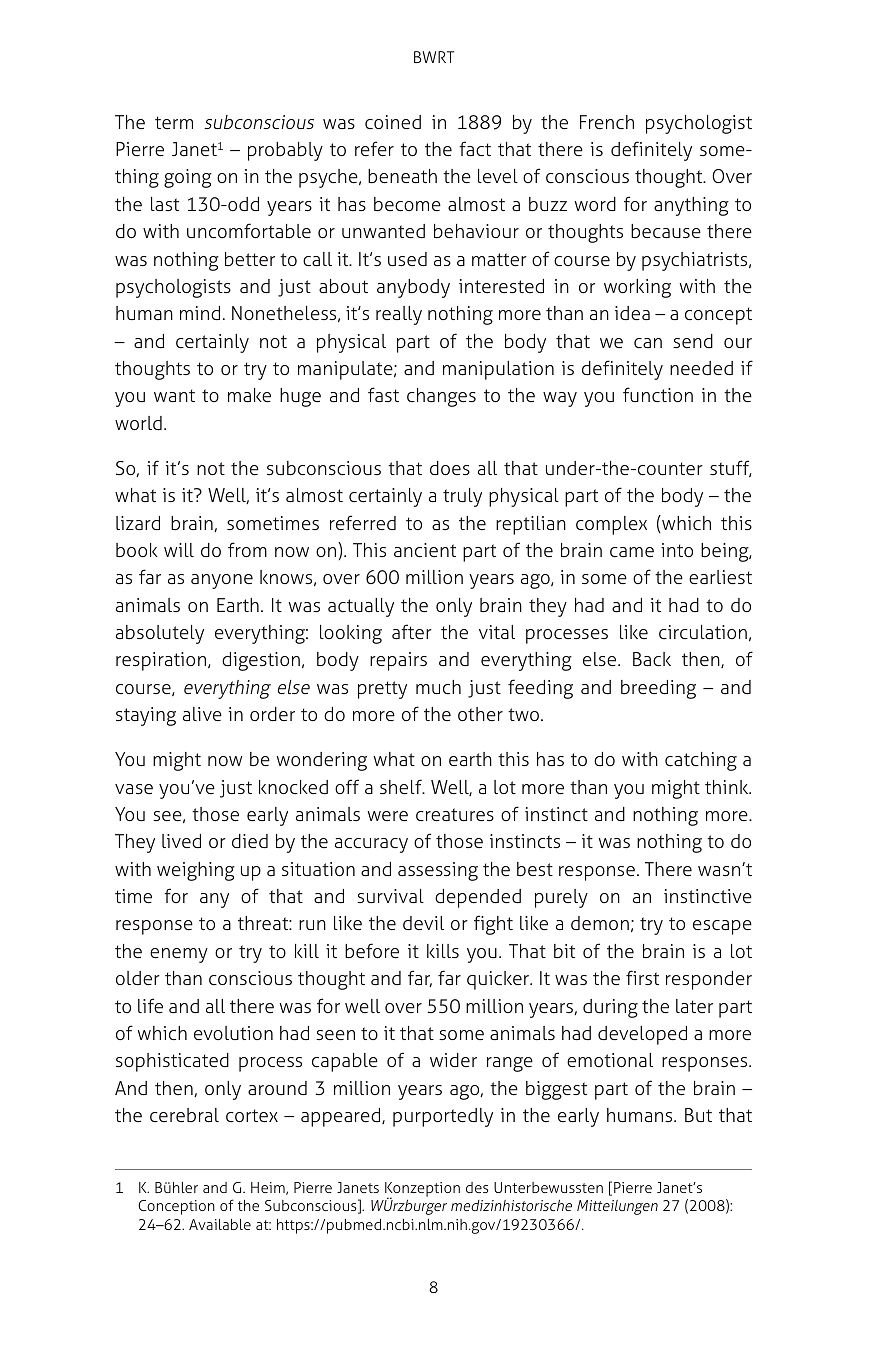 This image has height=1345, width=896. I want to click on think, so click(728, 787).
